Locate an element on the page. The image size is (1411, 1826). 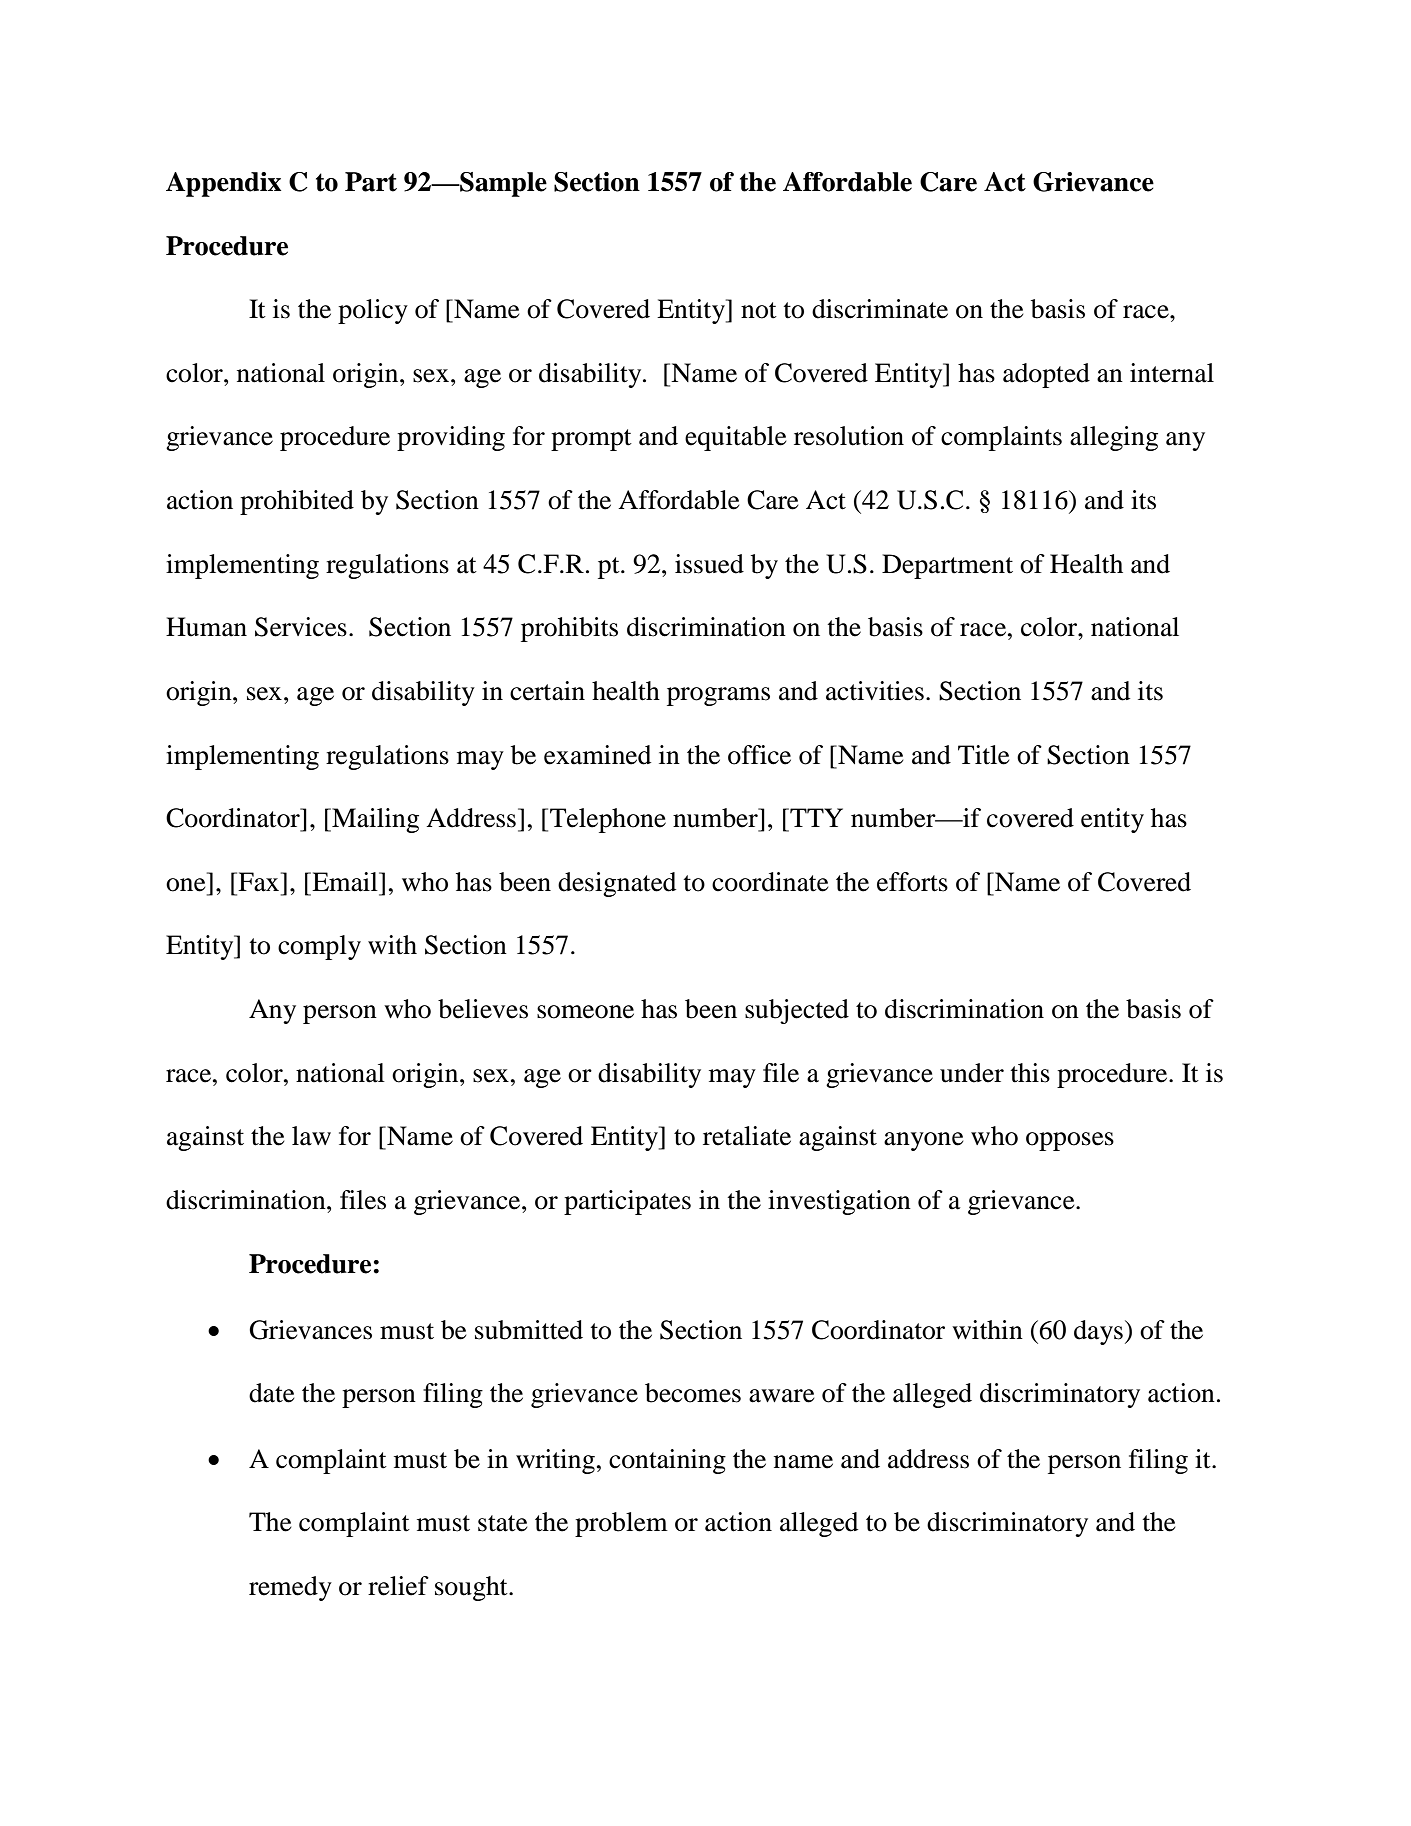
efforts is located at coordinates (912, 882).
